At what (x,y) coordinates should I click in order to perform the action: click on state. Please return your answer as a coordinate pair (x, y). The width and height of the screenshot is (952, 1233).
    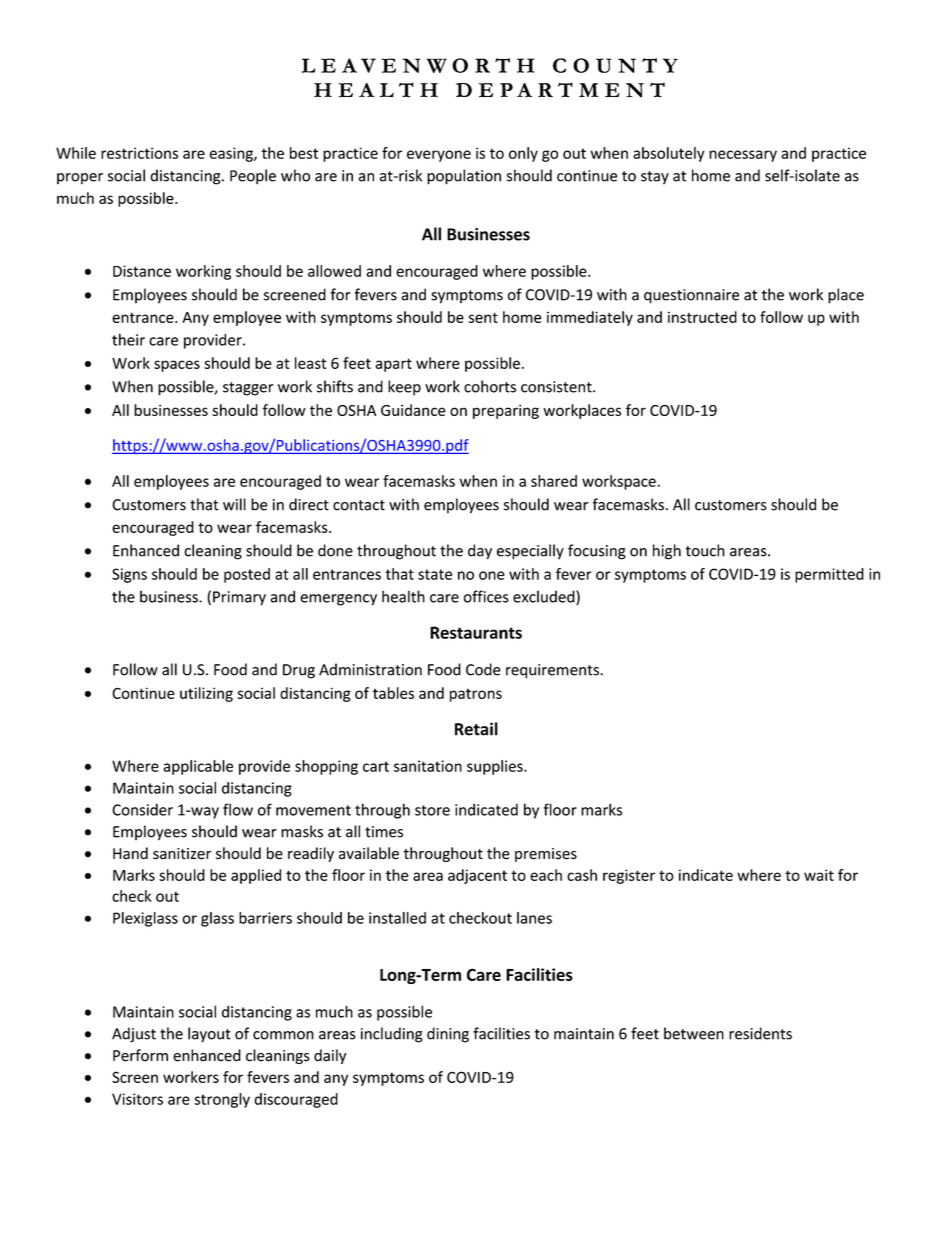
    Looking at the image, I should click on (435, 574).
